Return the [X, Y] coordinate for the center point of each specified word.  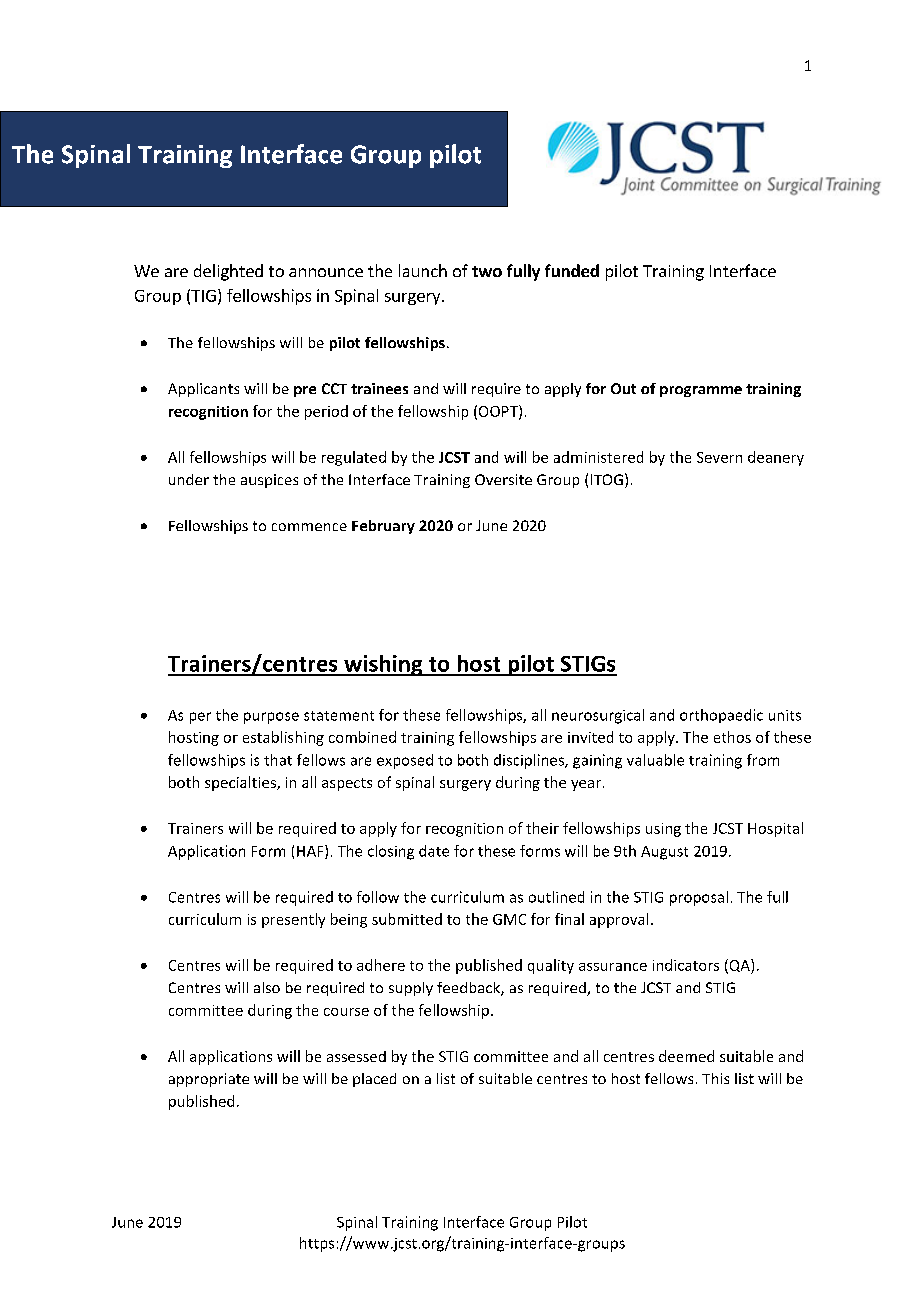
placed [374, 1080]
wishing [383, 665]
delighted [228, 272]
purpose [271, 718]
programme [701, 391]
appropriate [209, 1080]
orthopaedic [721, 716]
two [487, 271]
